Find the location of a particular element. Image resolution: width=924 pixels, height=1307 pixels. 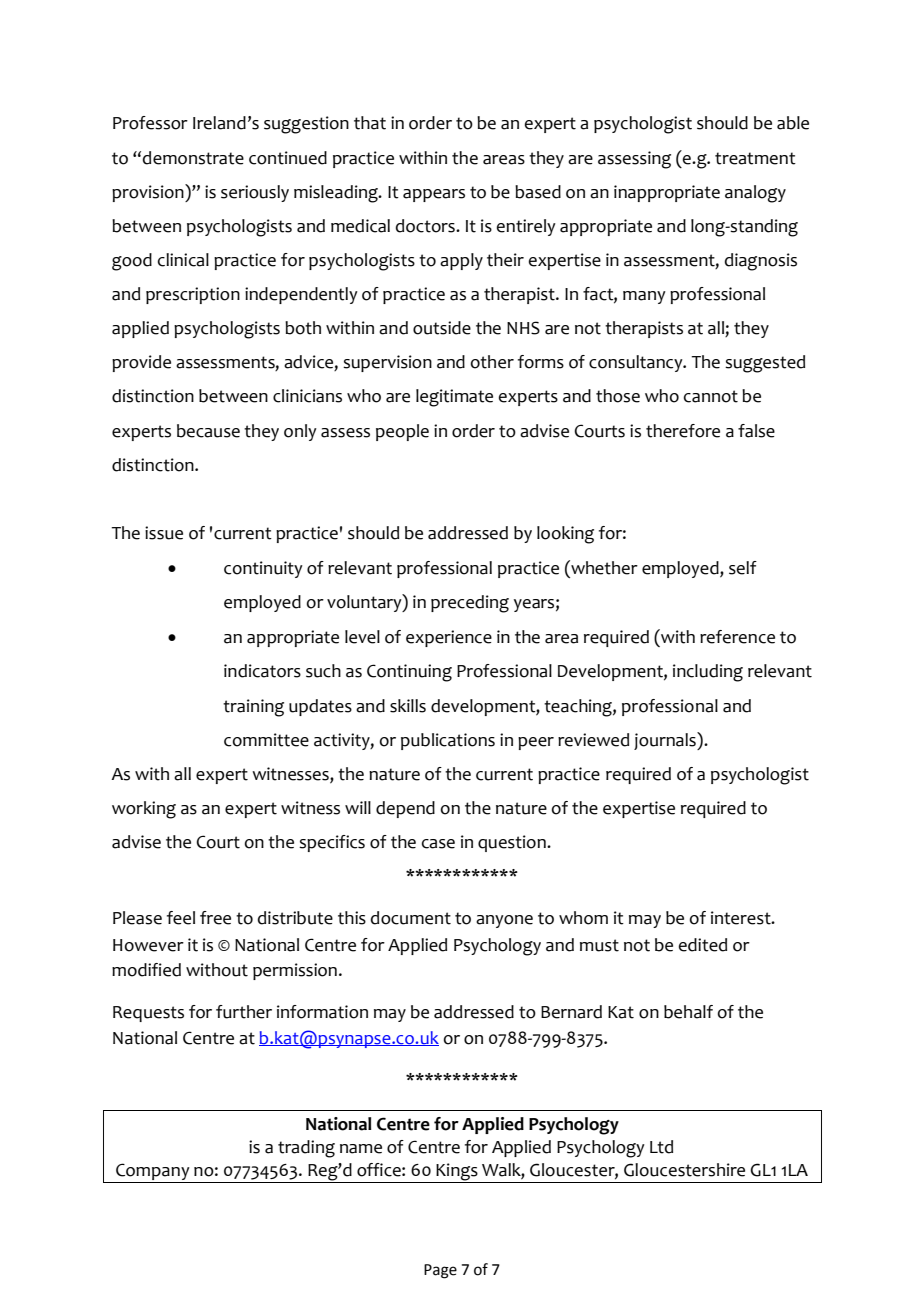

appears is located at coordinates (434, 195).
